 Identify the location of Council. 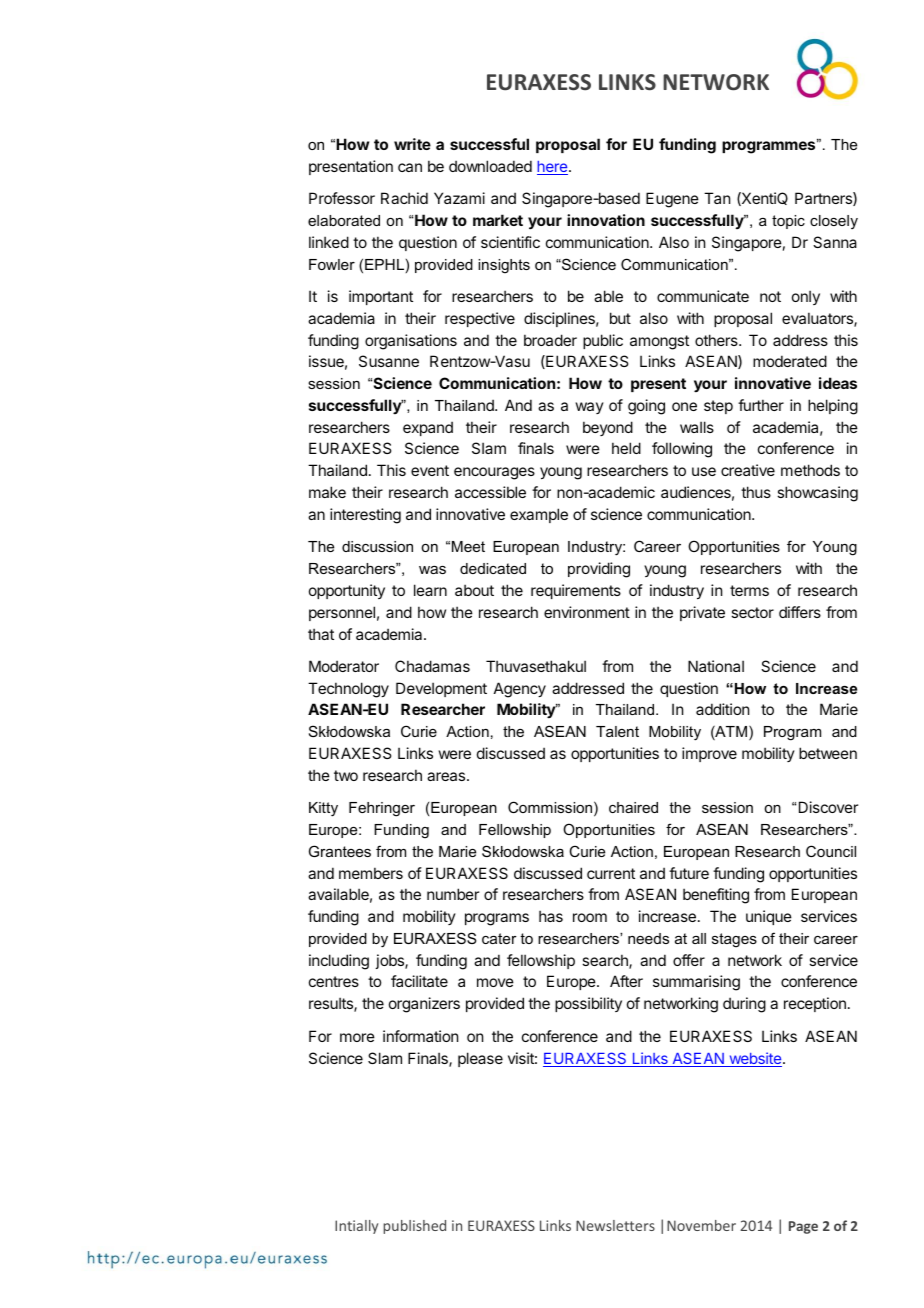
(831, 851).
